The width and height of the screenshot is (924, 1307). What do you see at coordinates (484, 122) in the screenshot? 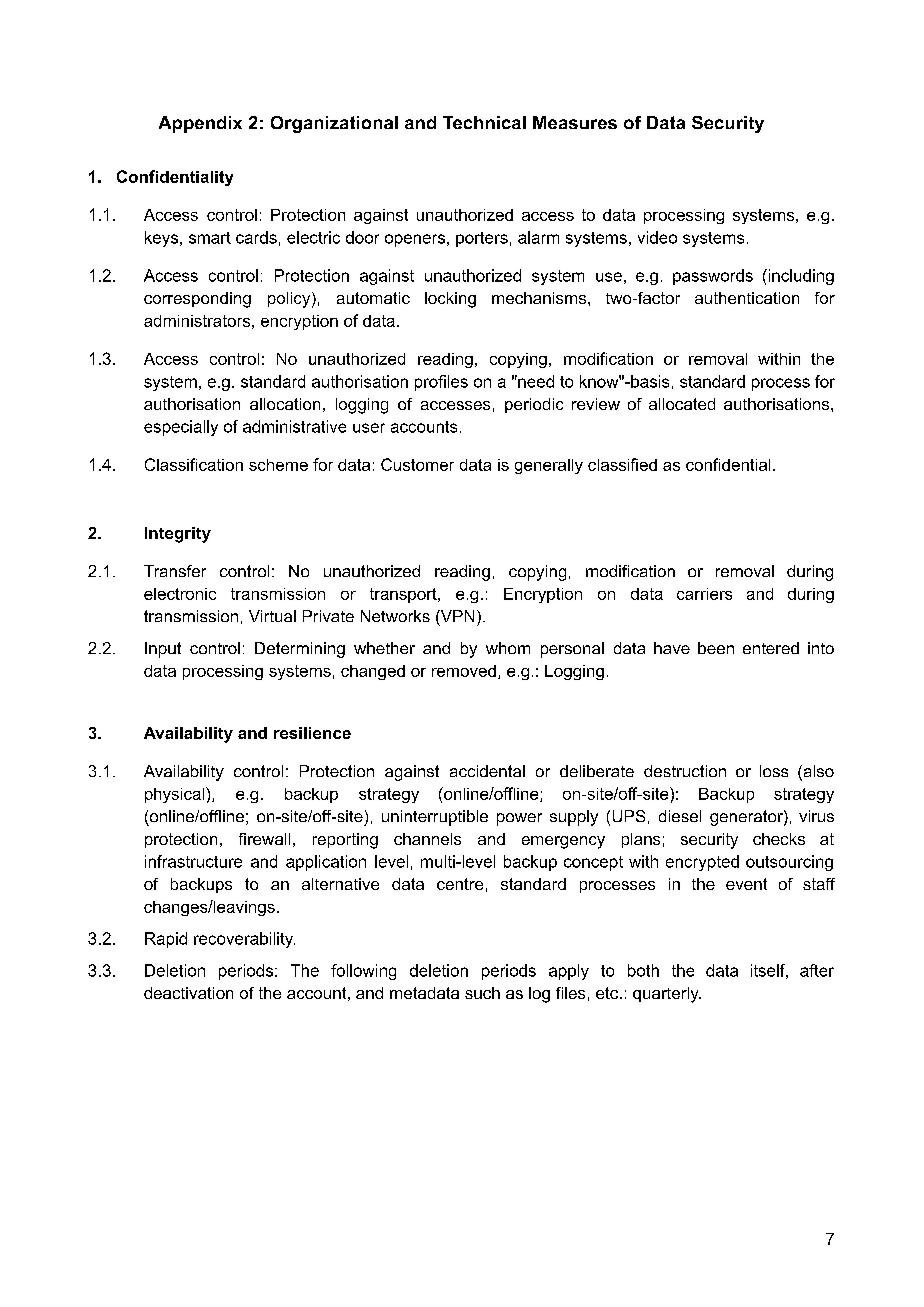
I see `Technical` at bounding box center [484, 122].
